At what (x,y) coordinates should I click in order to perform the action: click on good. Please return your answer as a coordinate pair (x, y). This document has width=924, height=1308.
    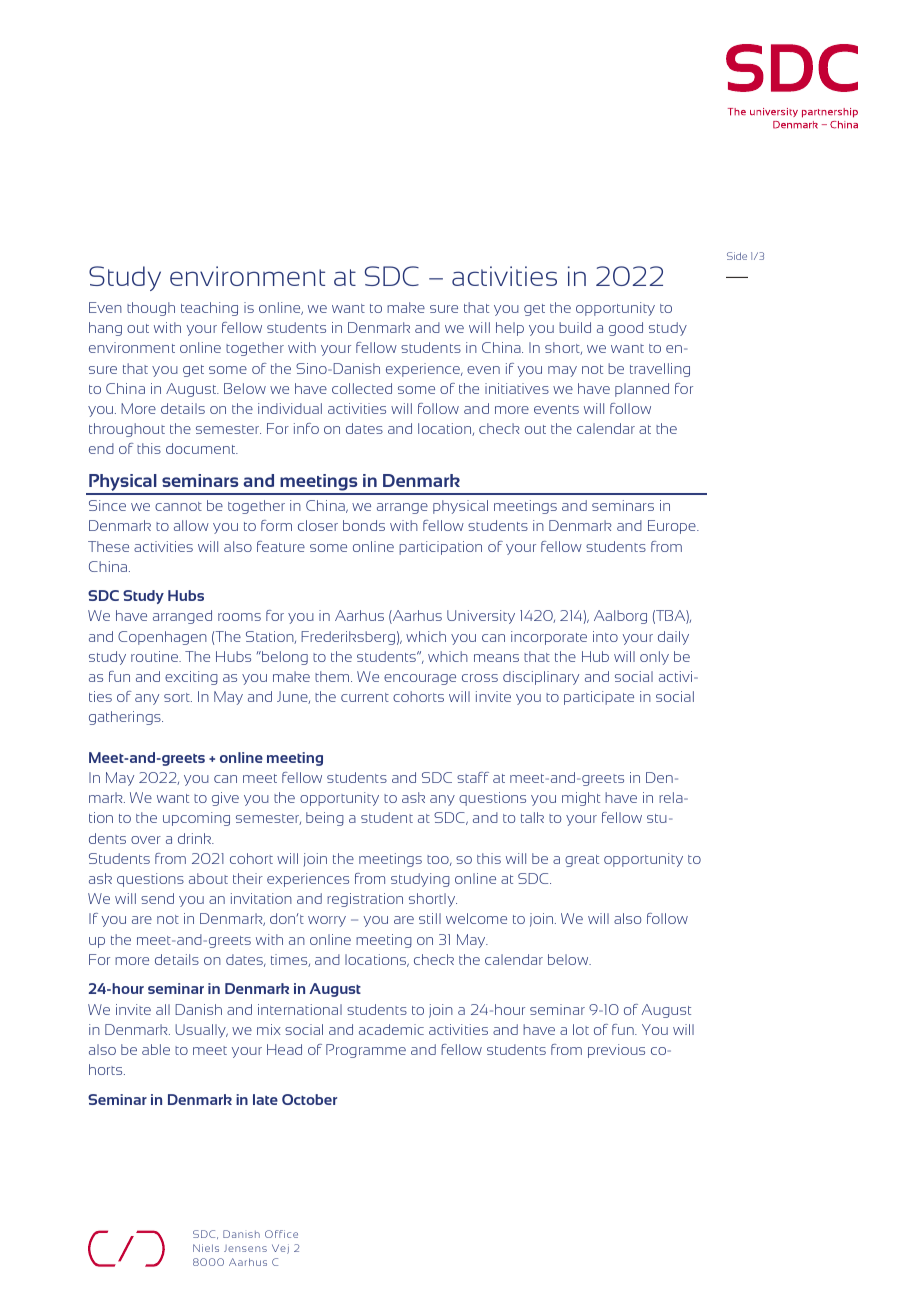
    Looking at the image, I should click on (626, 329).
